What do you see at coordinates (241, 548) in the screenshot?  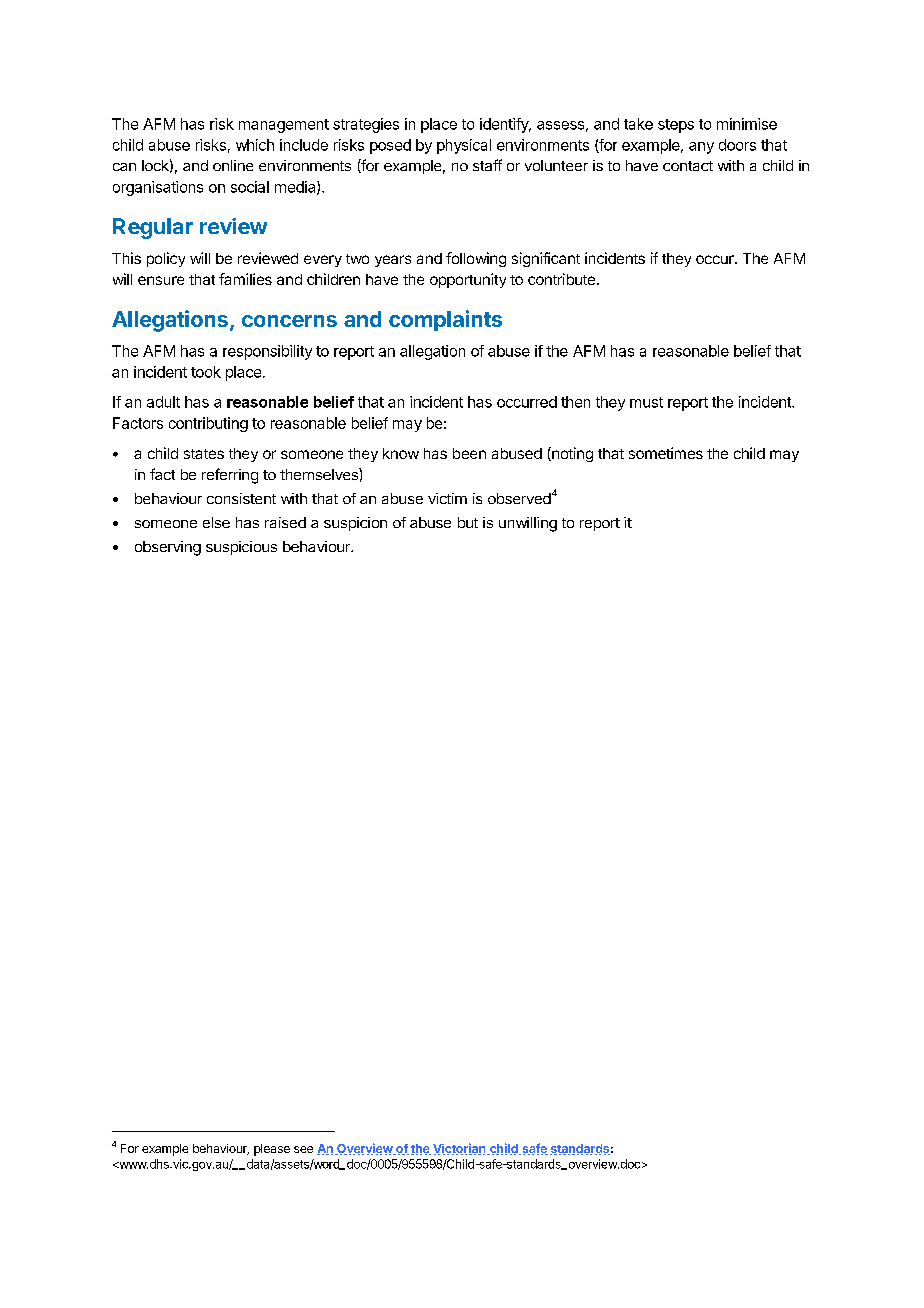 I see `suspicious` at bounding box center [241, 548].
